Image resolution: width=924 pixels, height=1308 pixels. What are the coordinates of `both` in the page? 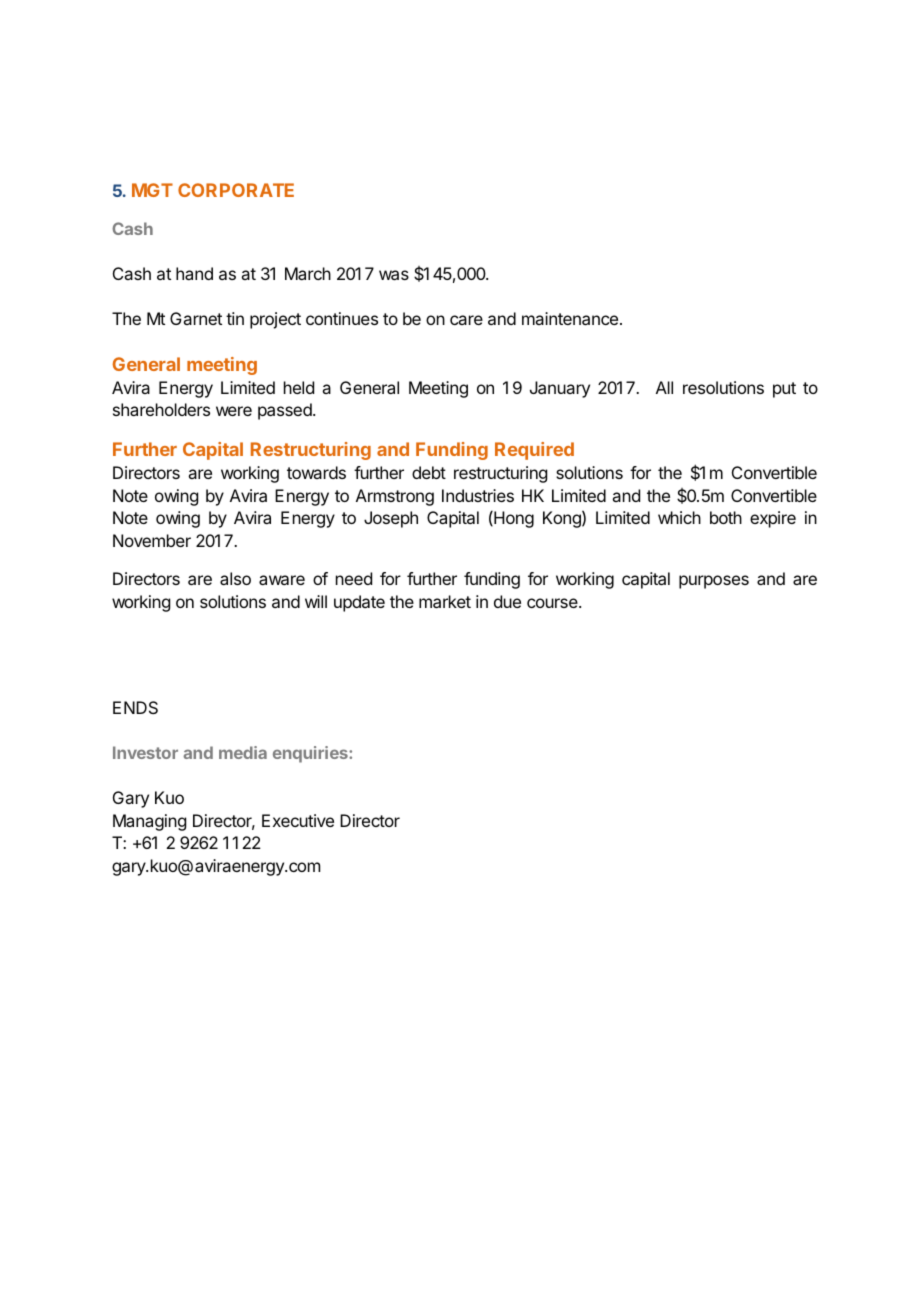 It's located at (726, 517).
